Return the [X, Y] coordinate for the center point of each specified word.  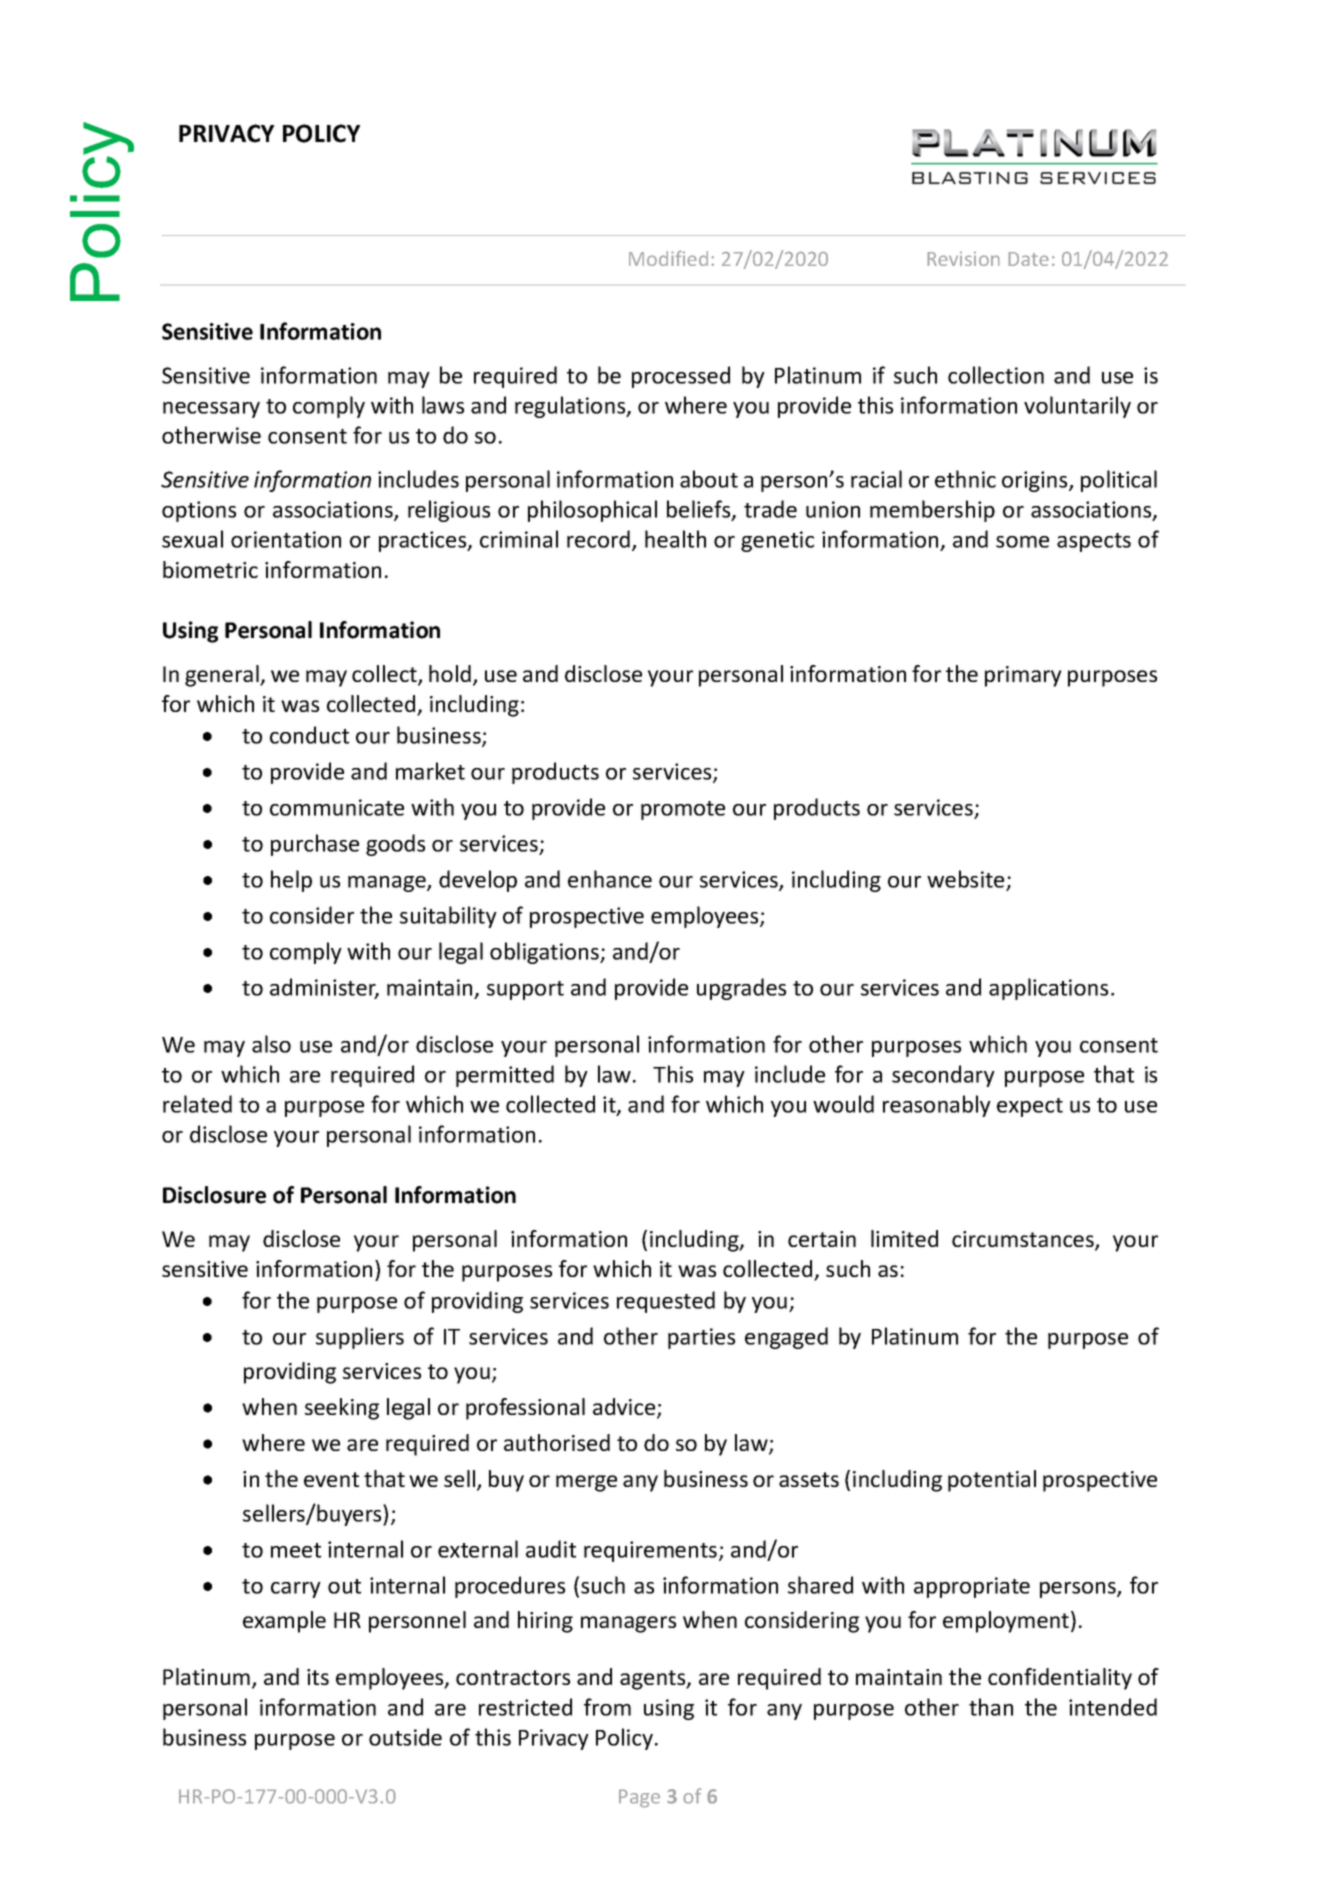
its [318, 1677]
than [991, 1707]
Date [1028, 259]
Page [639, 1799]
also [271, 1044]
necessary [211, 410]
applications [1048, 989]
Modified [668, 258]
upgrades [741, 989]
